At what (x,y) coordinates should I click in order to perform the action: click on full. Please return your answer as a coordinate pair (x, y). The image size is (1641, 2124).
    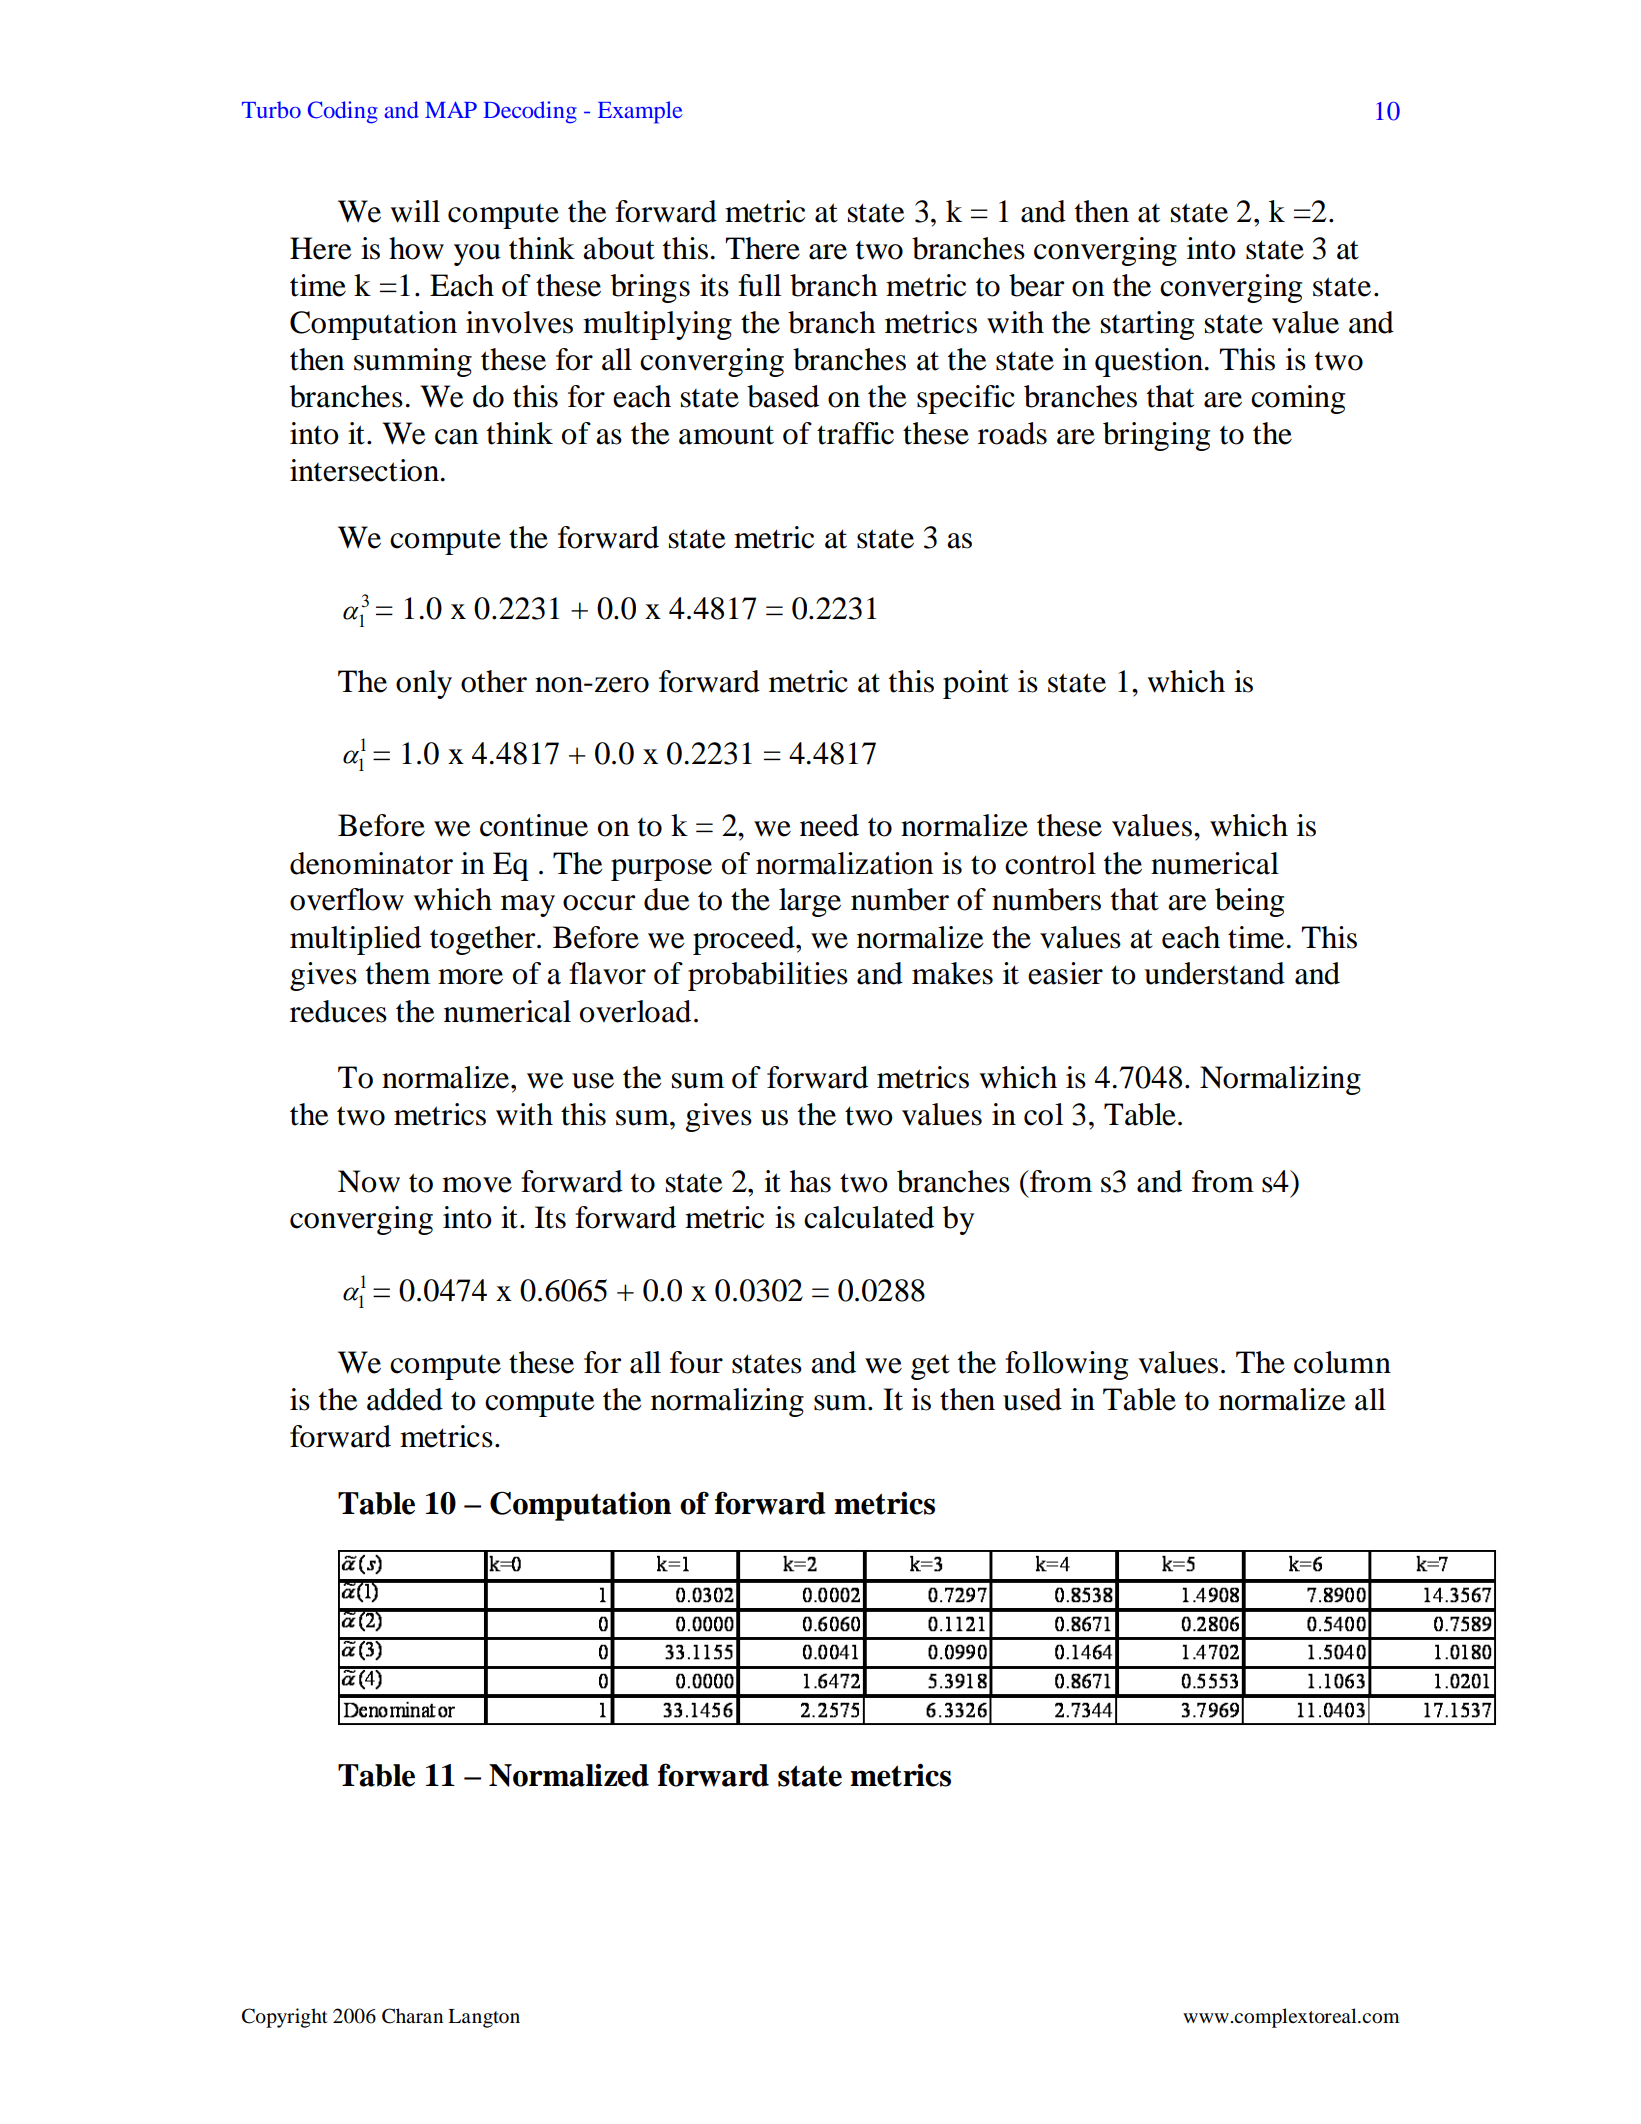
    Looking at the image, I should click on (759, 285).
